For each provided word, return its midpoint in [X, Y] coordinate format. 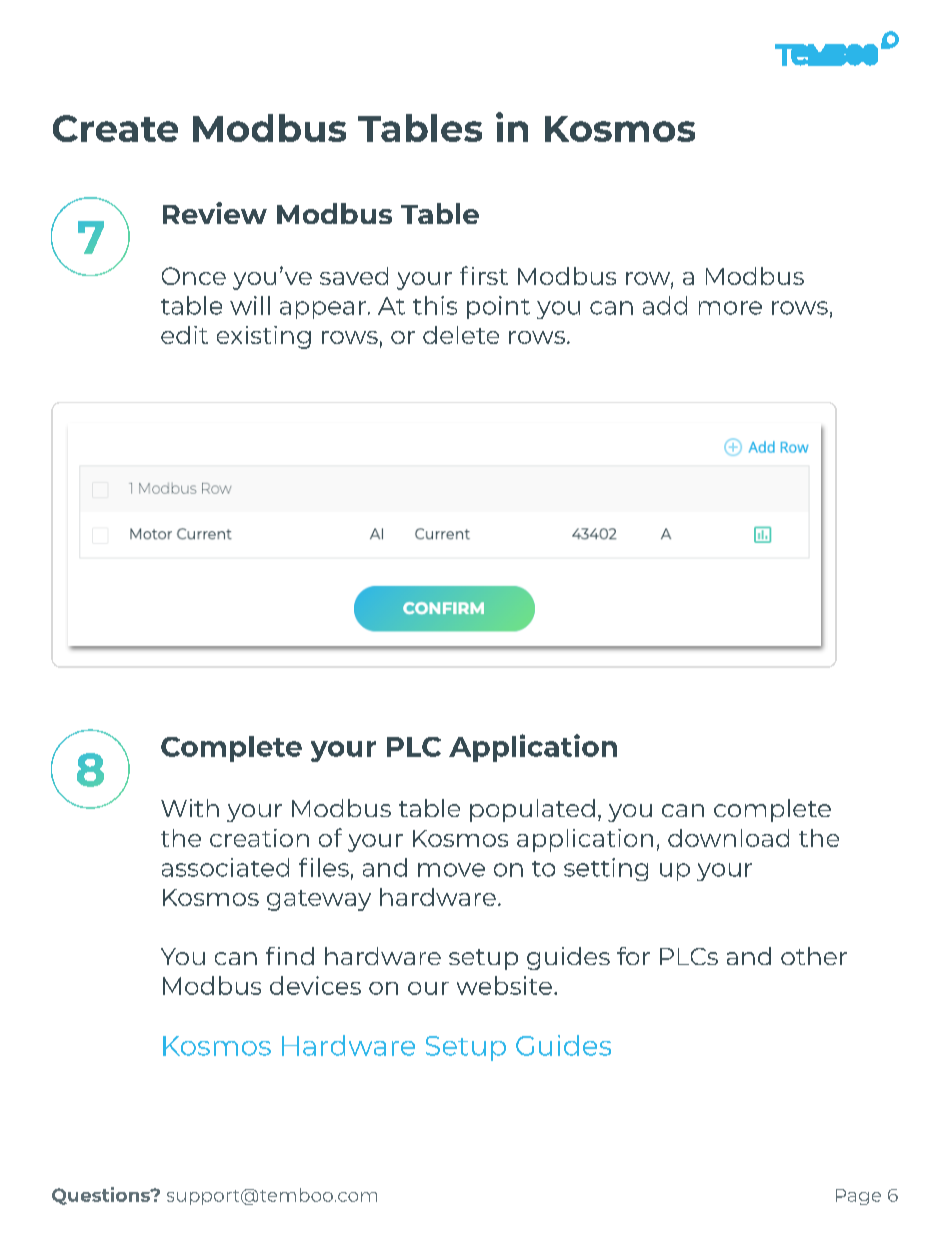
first [484, 275]
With [190, 808]
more [730, 308]
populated [532, 810]
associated [225, 867]
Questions [102, 1196]
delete [461, 335]
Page [858, 1197]
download [728, 838]
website [504, 985]
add [665, 305]
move [451, 870]
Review [215, 213]
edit [184, 335]
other [814, 956]
